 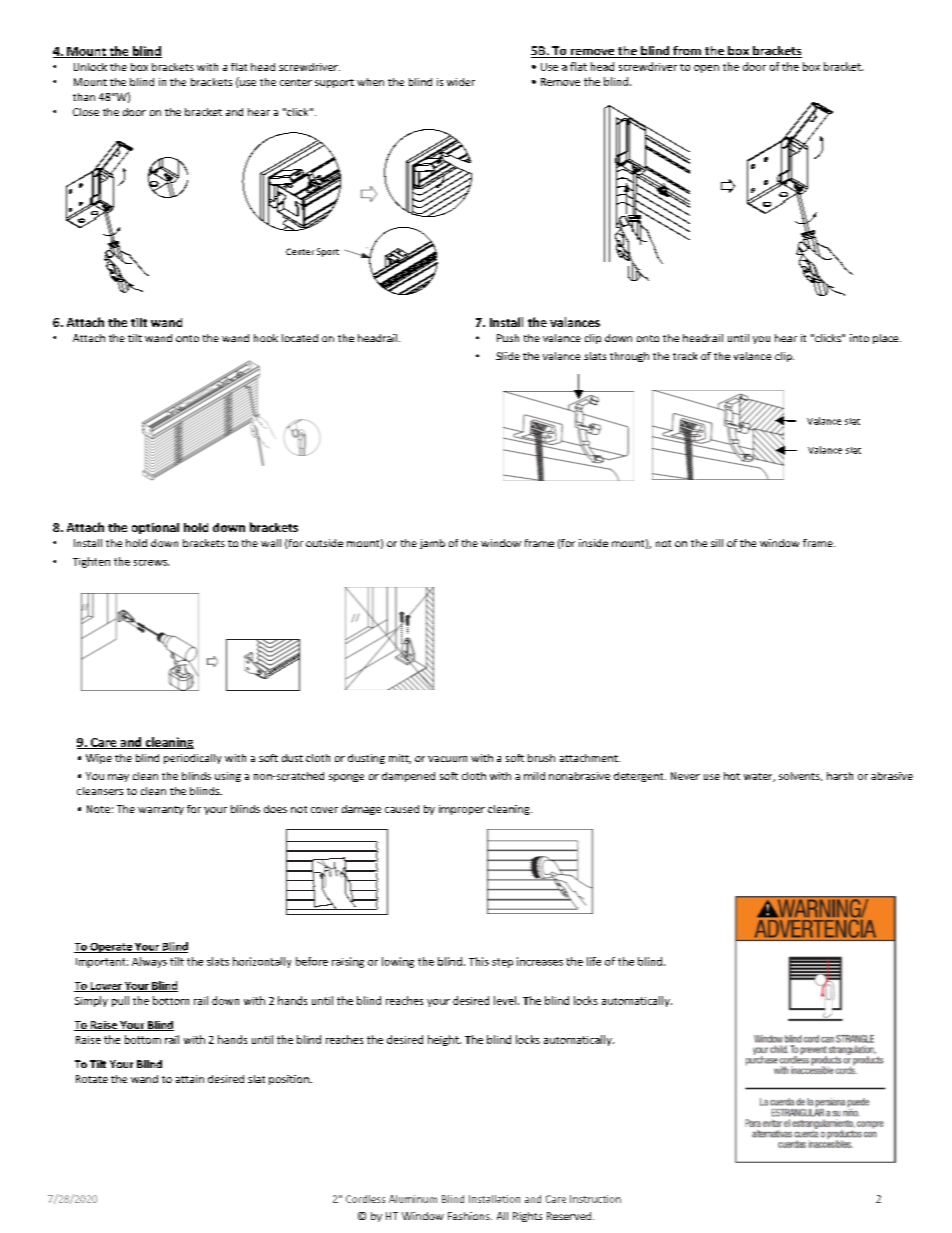 I want to click on optional, so click(x=155, y=528).
